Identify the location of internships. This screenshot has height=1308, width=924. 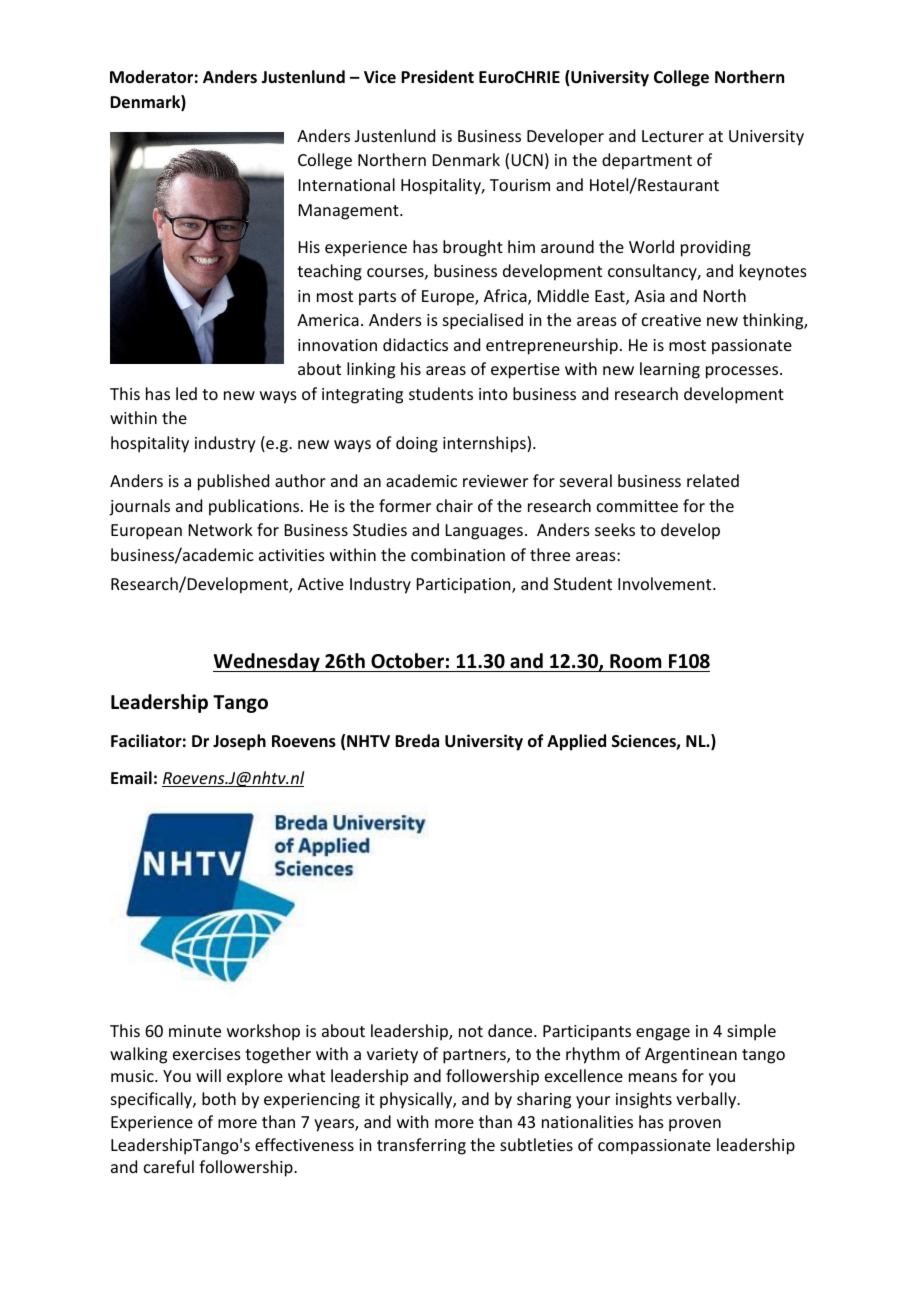
(485, 444).
